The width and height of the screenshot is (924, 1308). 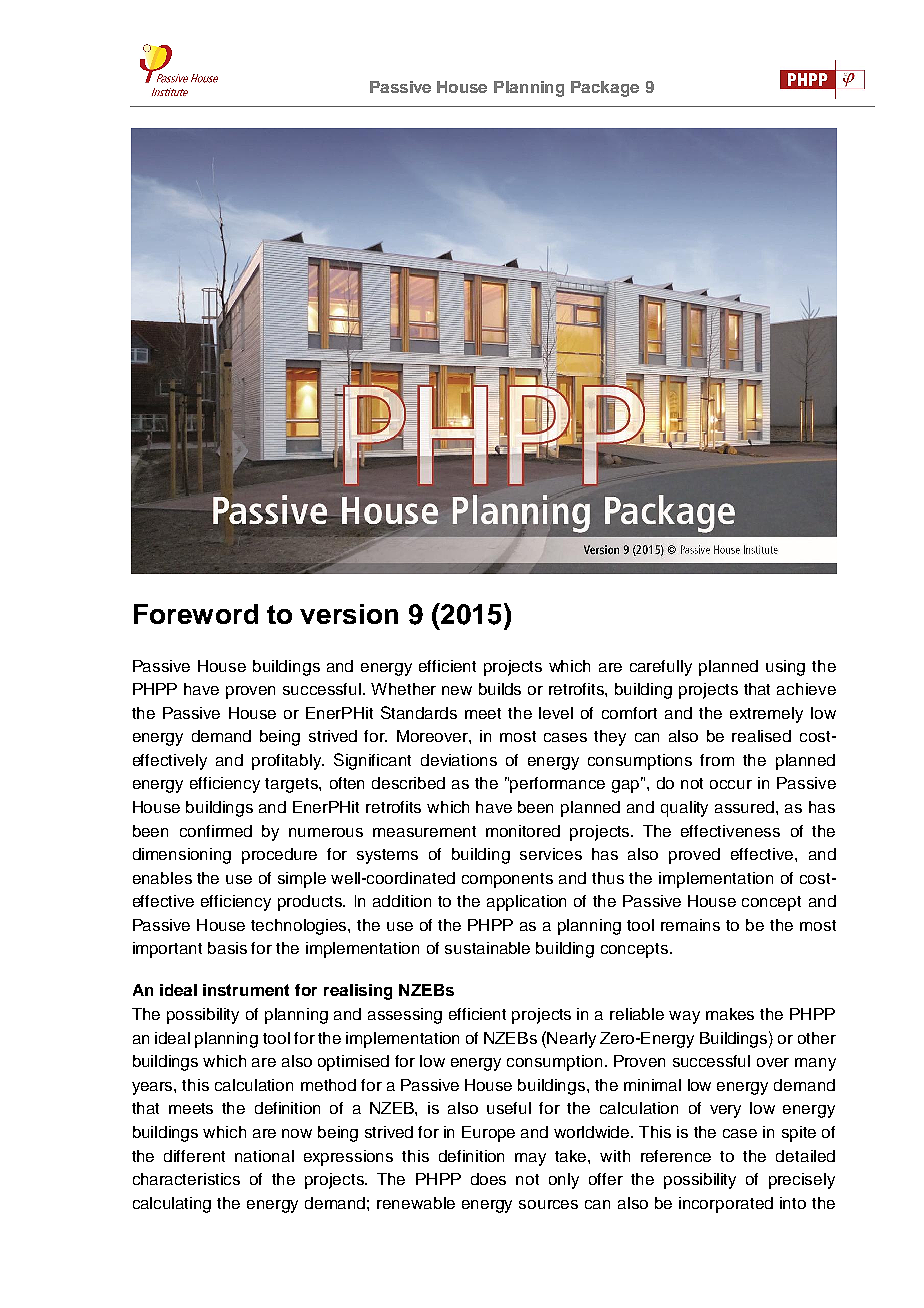 What do you see at coordinates (349, 614) in the screenshot?
I see `version` at bounding box center [349, 614].
